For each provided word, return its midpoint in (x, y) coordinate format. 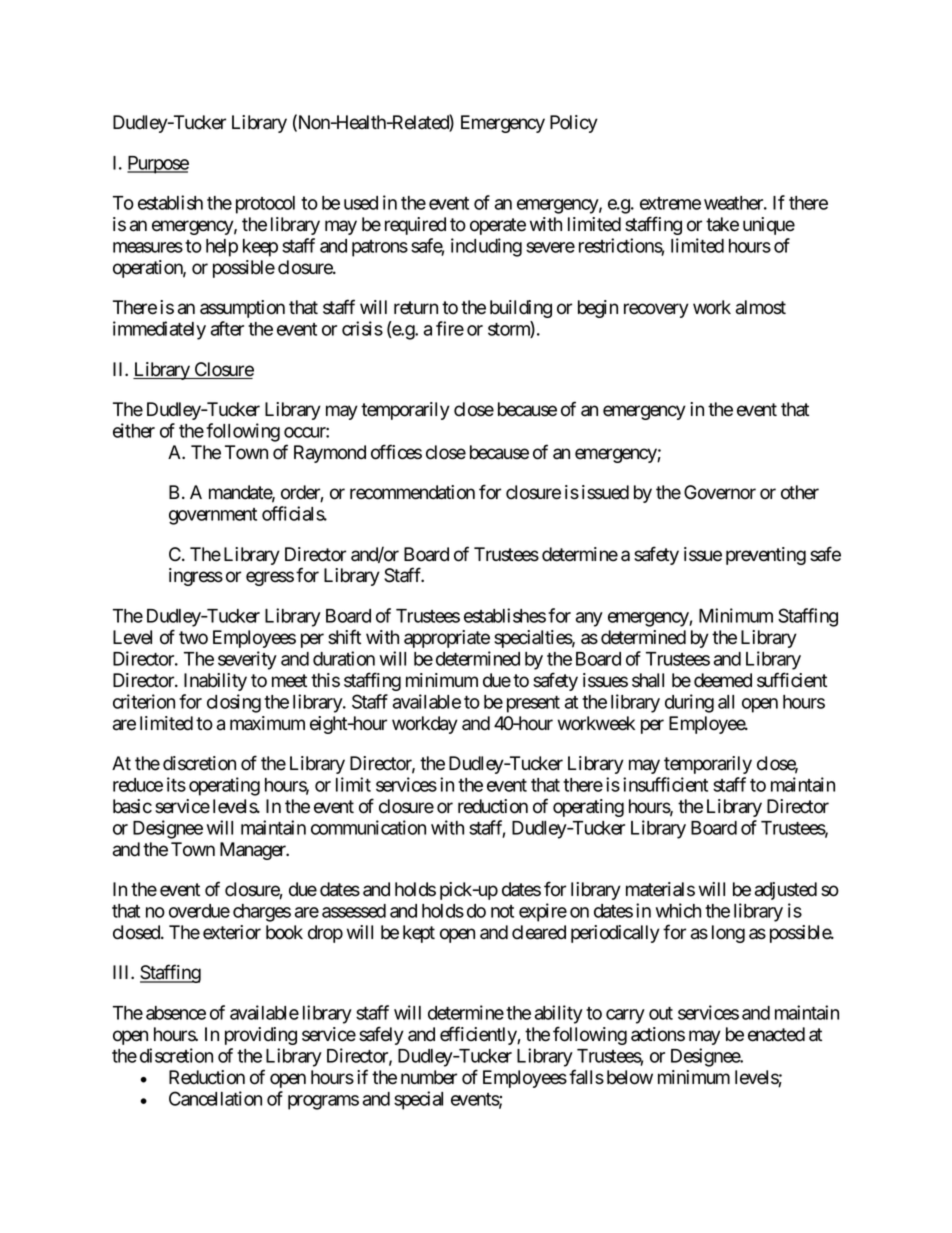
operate (498, 226)
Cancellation (215, 1098)
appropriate (447, 639)
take (722, 224)
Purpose (158, 165)
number (429, 1077)
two (193, 638)
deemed (723, 680)
